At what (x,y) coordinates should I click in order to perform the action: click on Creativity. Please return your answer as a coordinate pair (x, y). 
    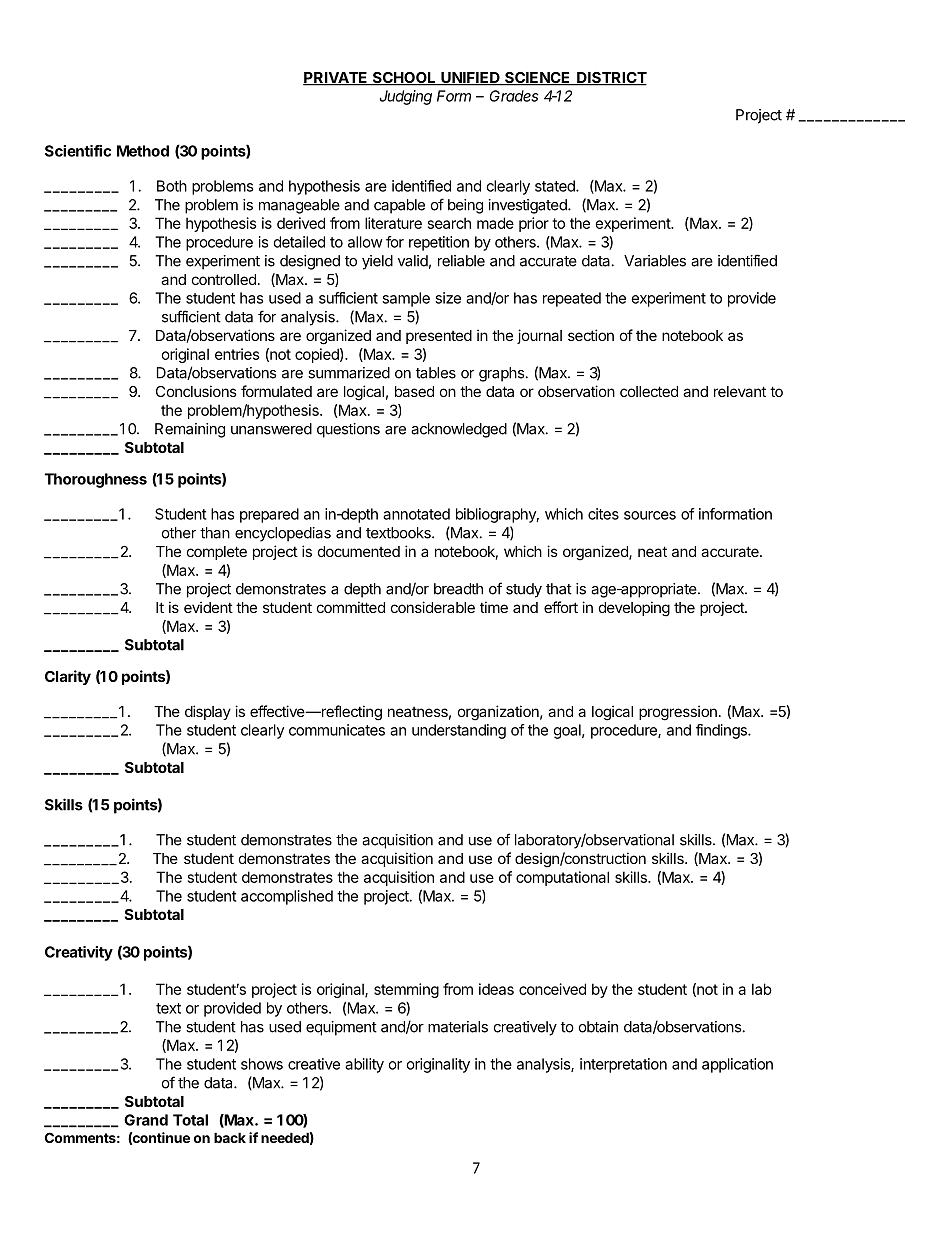
    Looking at the image, I should click on (79, 953).
